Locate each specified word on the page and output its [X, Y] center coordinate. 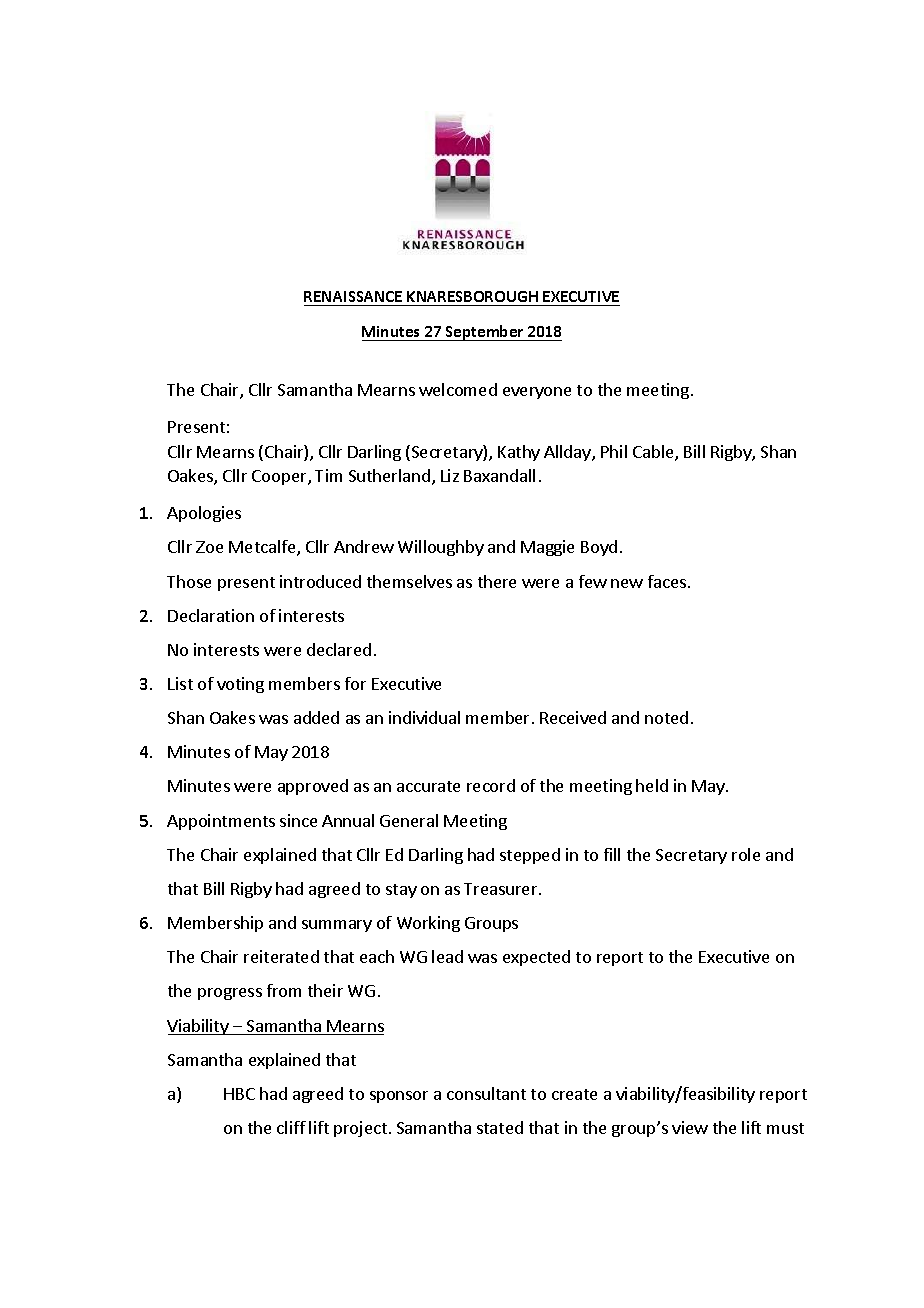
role [746, 854]
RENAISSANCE [353, 296]
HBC [239, 1094]
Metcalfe [263, 548]
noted [666, 717]
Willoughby [441, 548]
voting [240, 685]
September [485, 333]
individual [424, 717]
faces [667, 581]
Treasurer [502, 889]
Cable [654, 453]
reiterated [281, 956]
